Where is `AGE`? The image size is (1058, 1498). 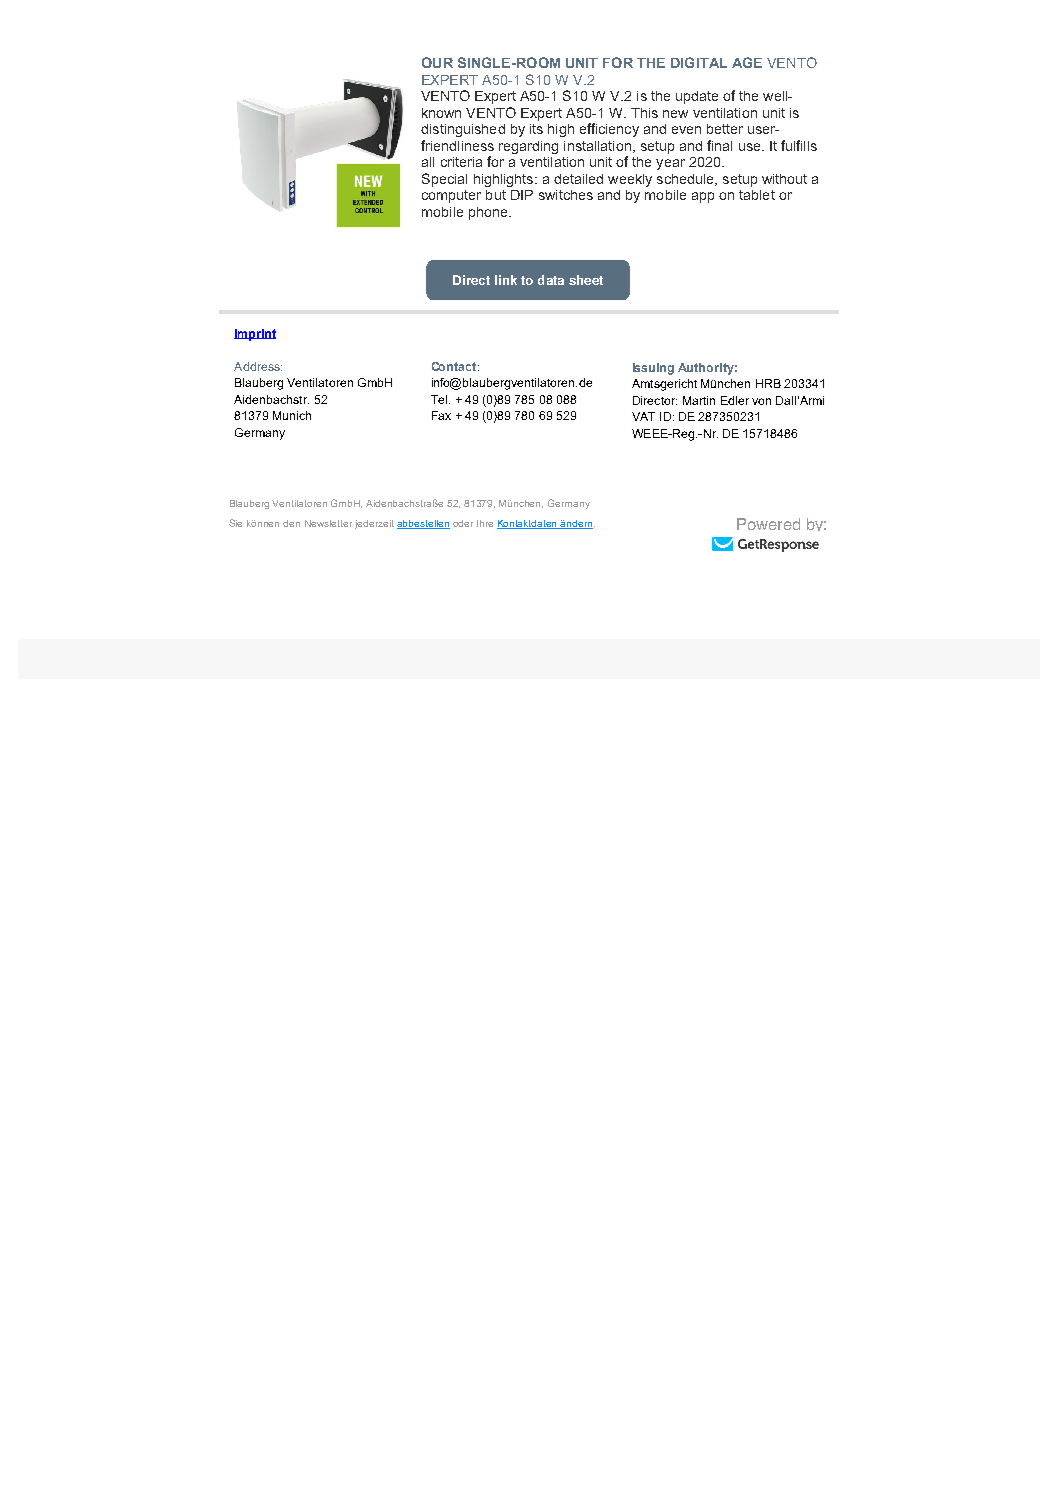
AGE is located at coordinates (747, 62).
